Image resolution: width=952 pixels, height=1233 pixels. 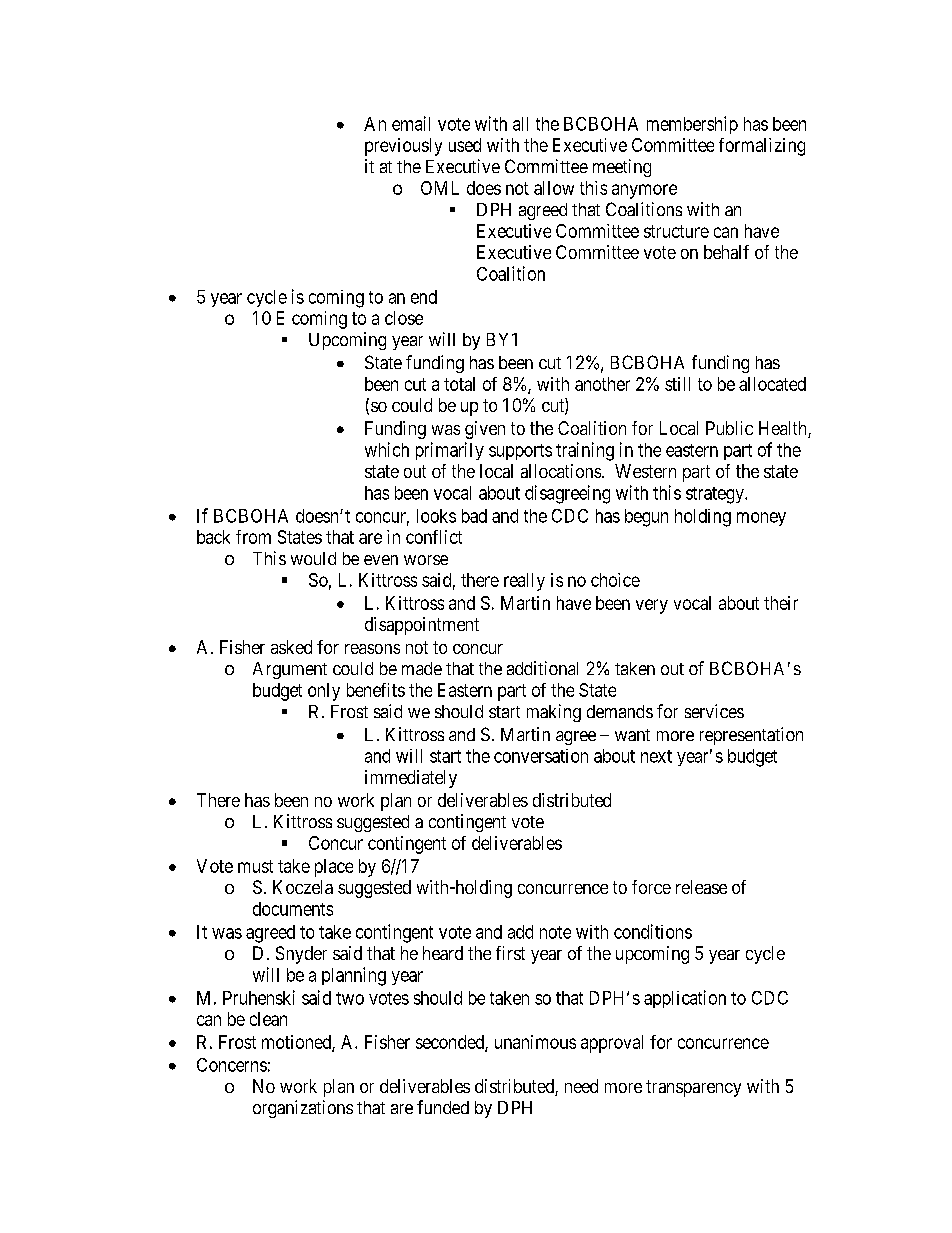 What do you see at coordinates (524, 582) in the screenshot?
I see `really` at bounding box center [524, 582].
